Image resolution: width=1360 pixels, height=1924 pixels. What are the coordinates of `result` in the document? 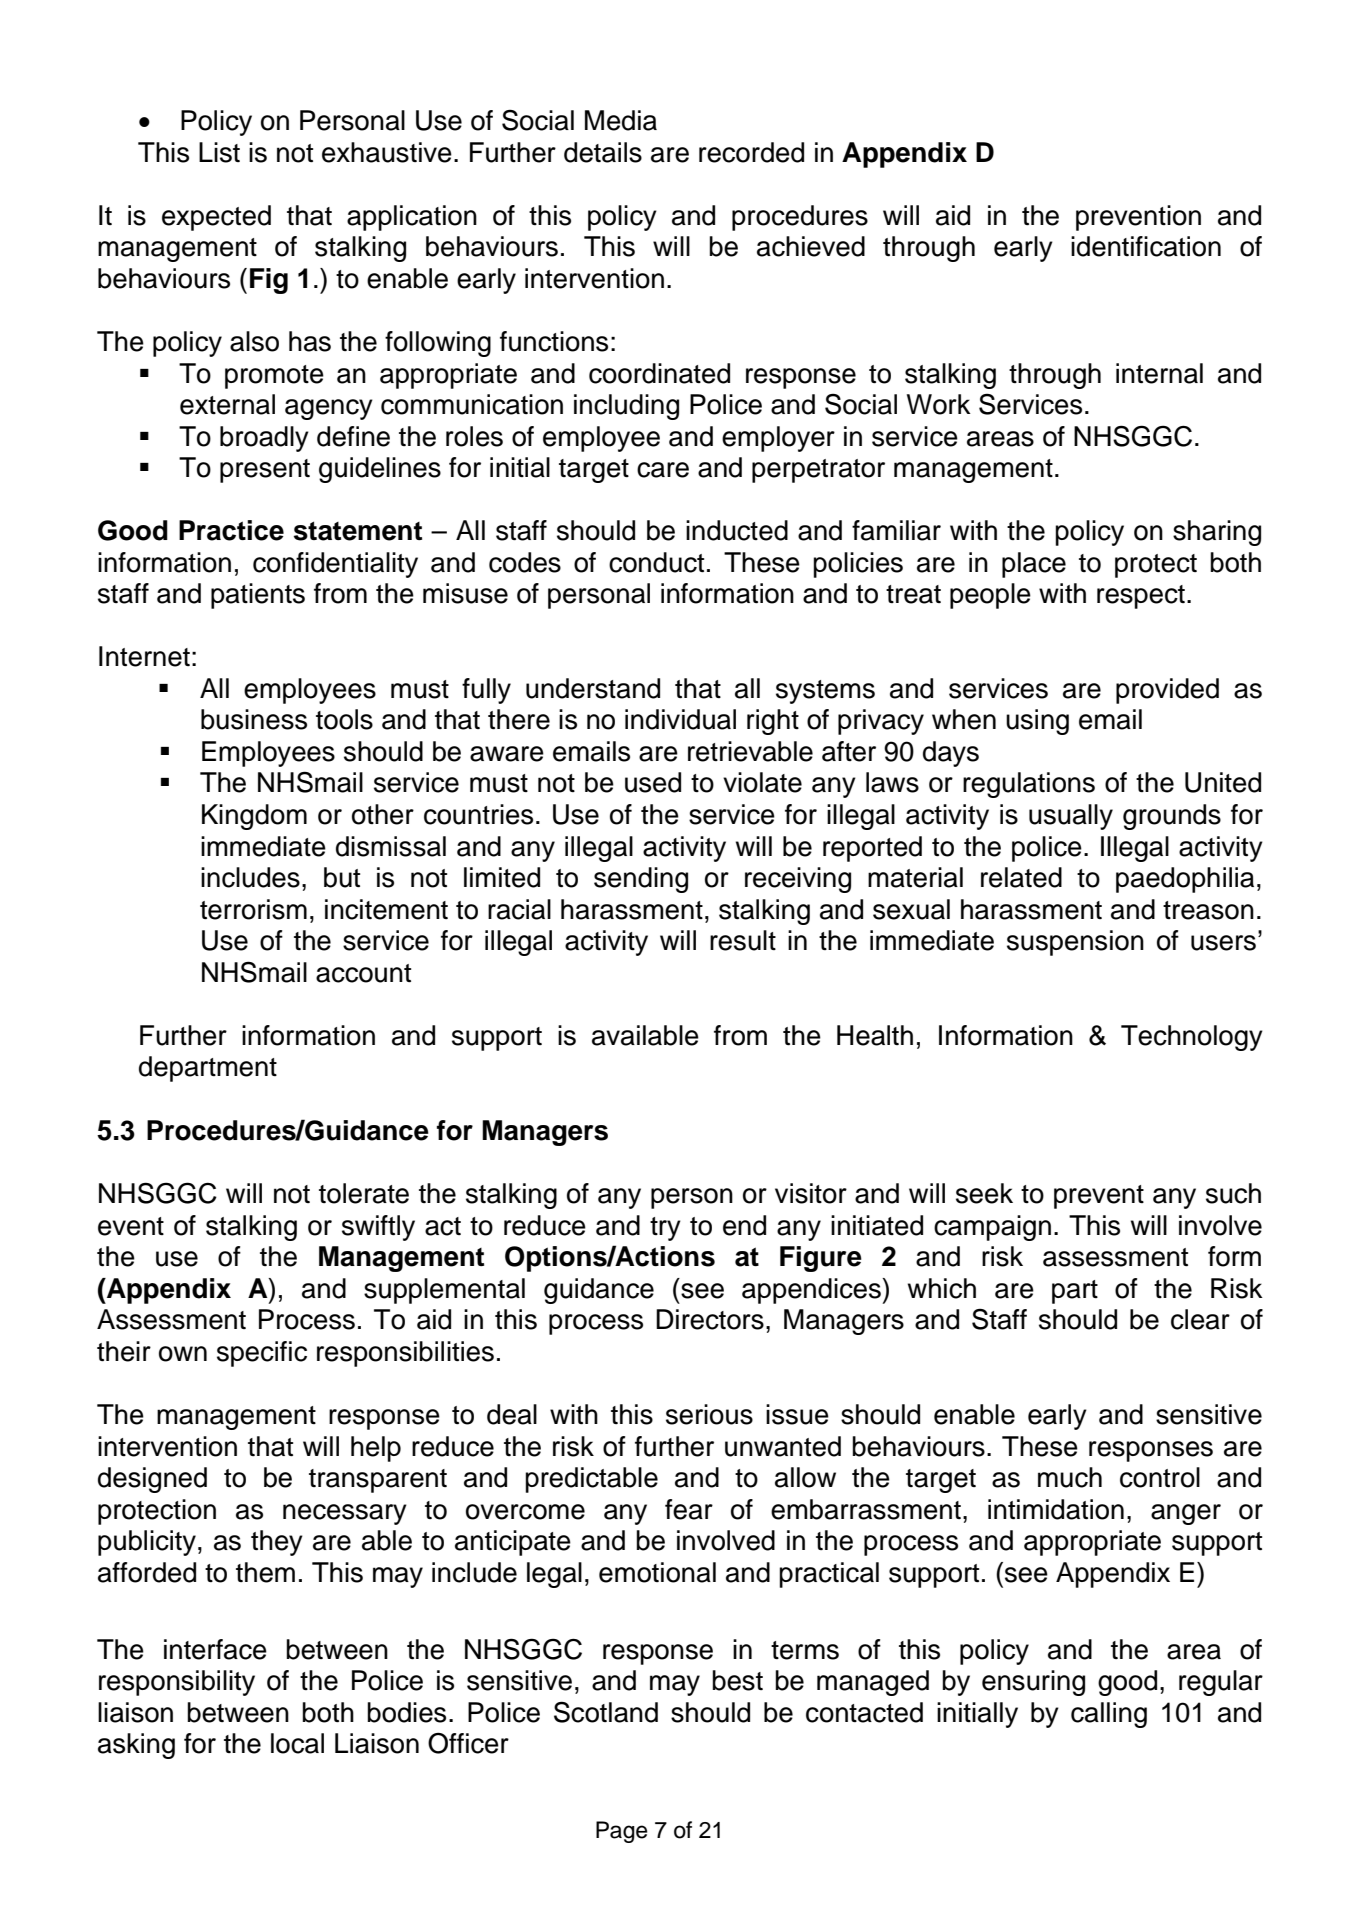 It's located at (743, 940).
